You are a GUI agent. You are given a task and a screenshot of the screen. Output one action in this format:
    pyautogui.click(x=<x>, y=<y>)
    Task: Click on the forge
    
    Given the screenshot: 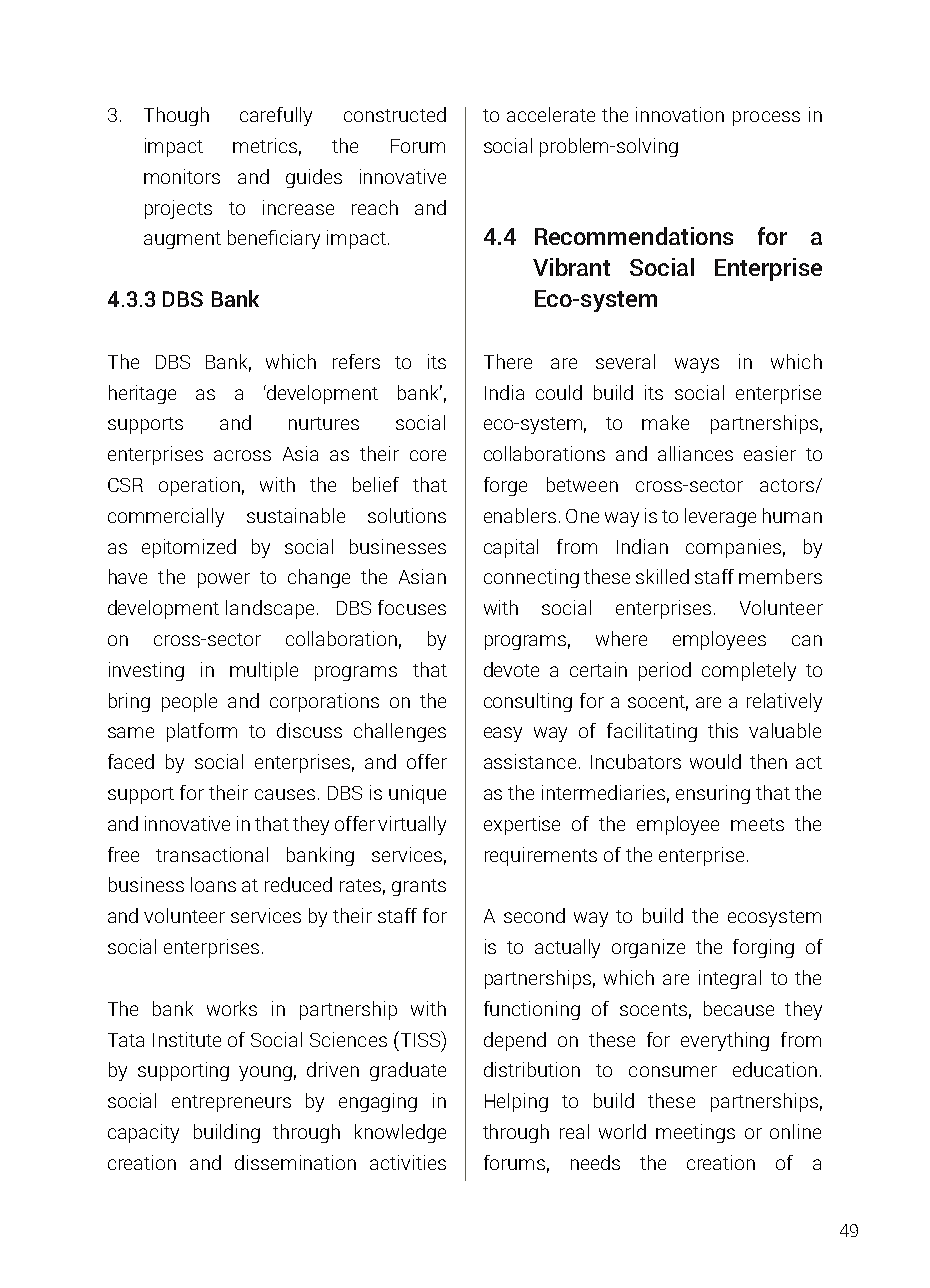 What is the action you would take?
    pyautogui.click(x=505, y=486)
